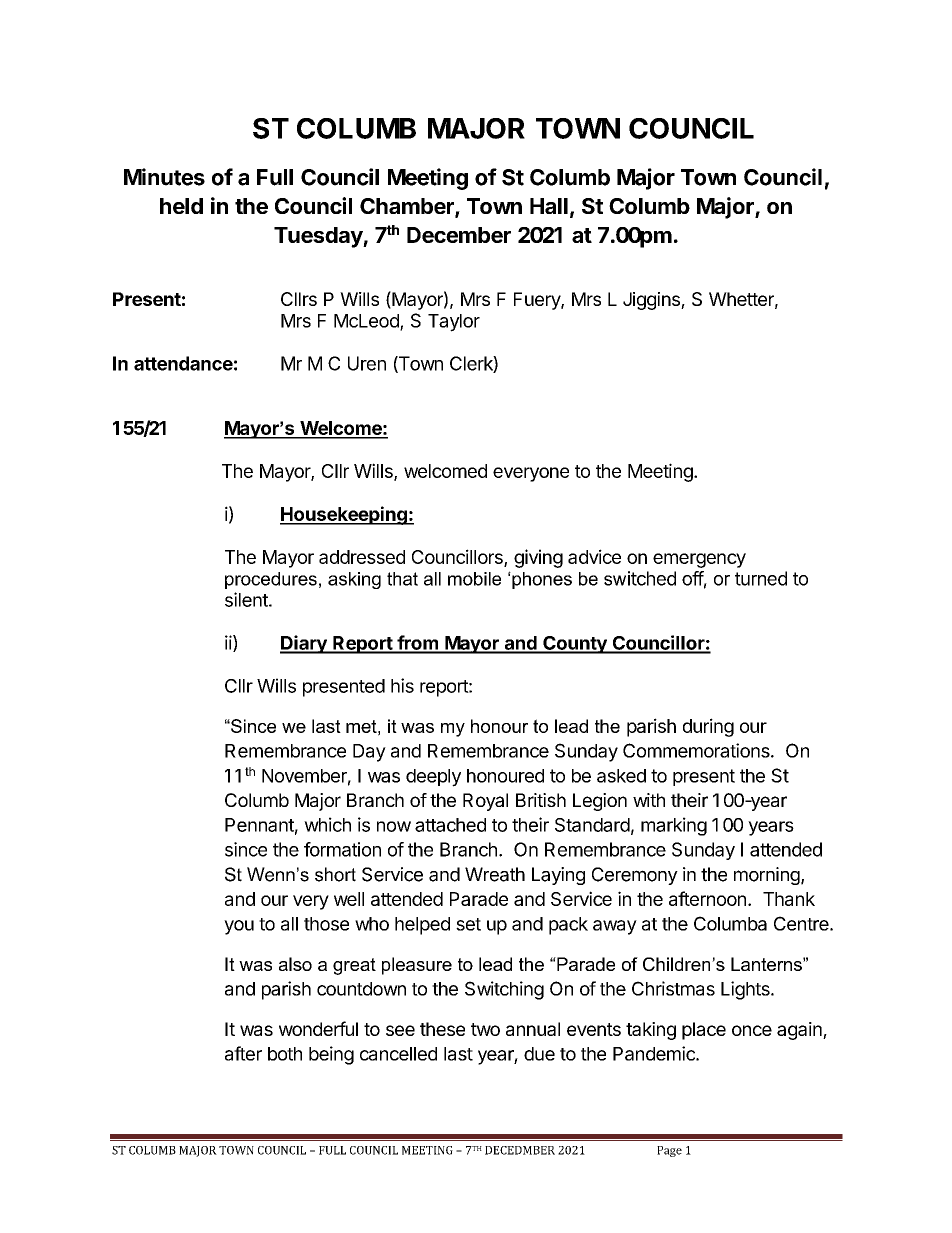  What do you see at coordinates (433, 778) in the screenshot?
I see `deeply` at bounding box center [433, 778].
